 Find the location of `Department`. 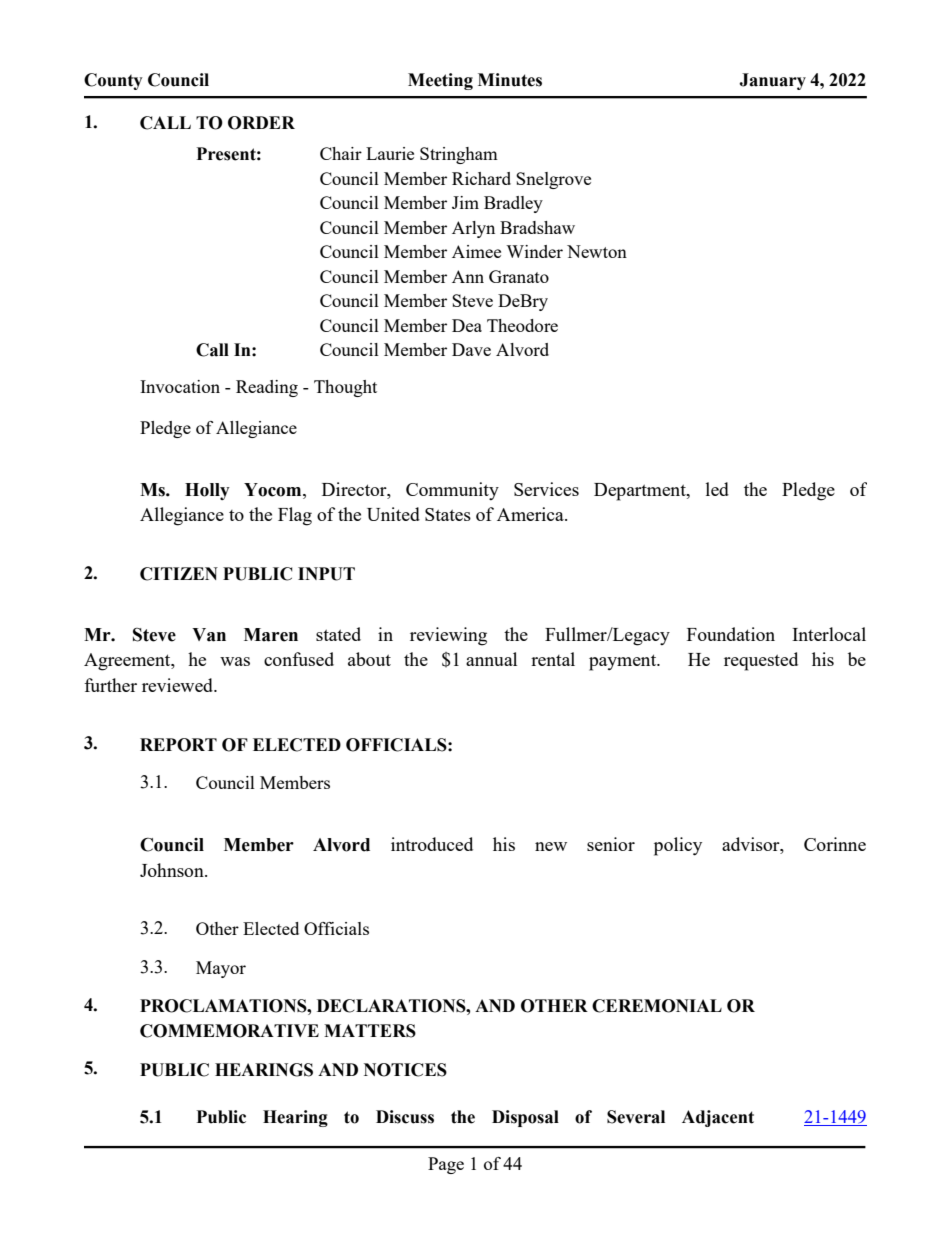

Department is located at coordinates (641, 492).
